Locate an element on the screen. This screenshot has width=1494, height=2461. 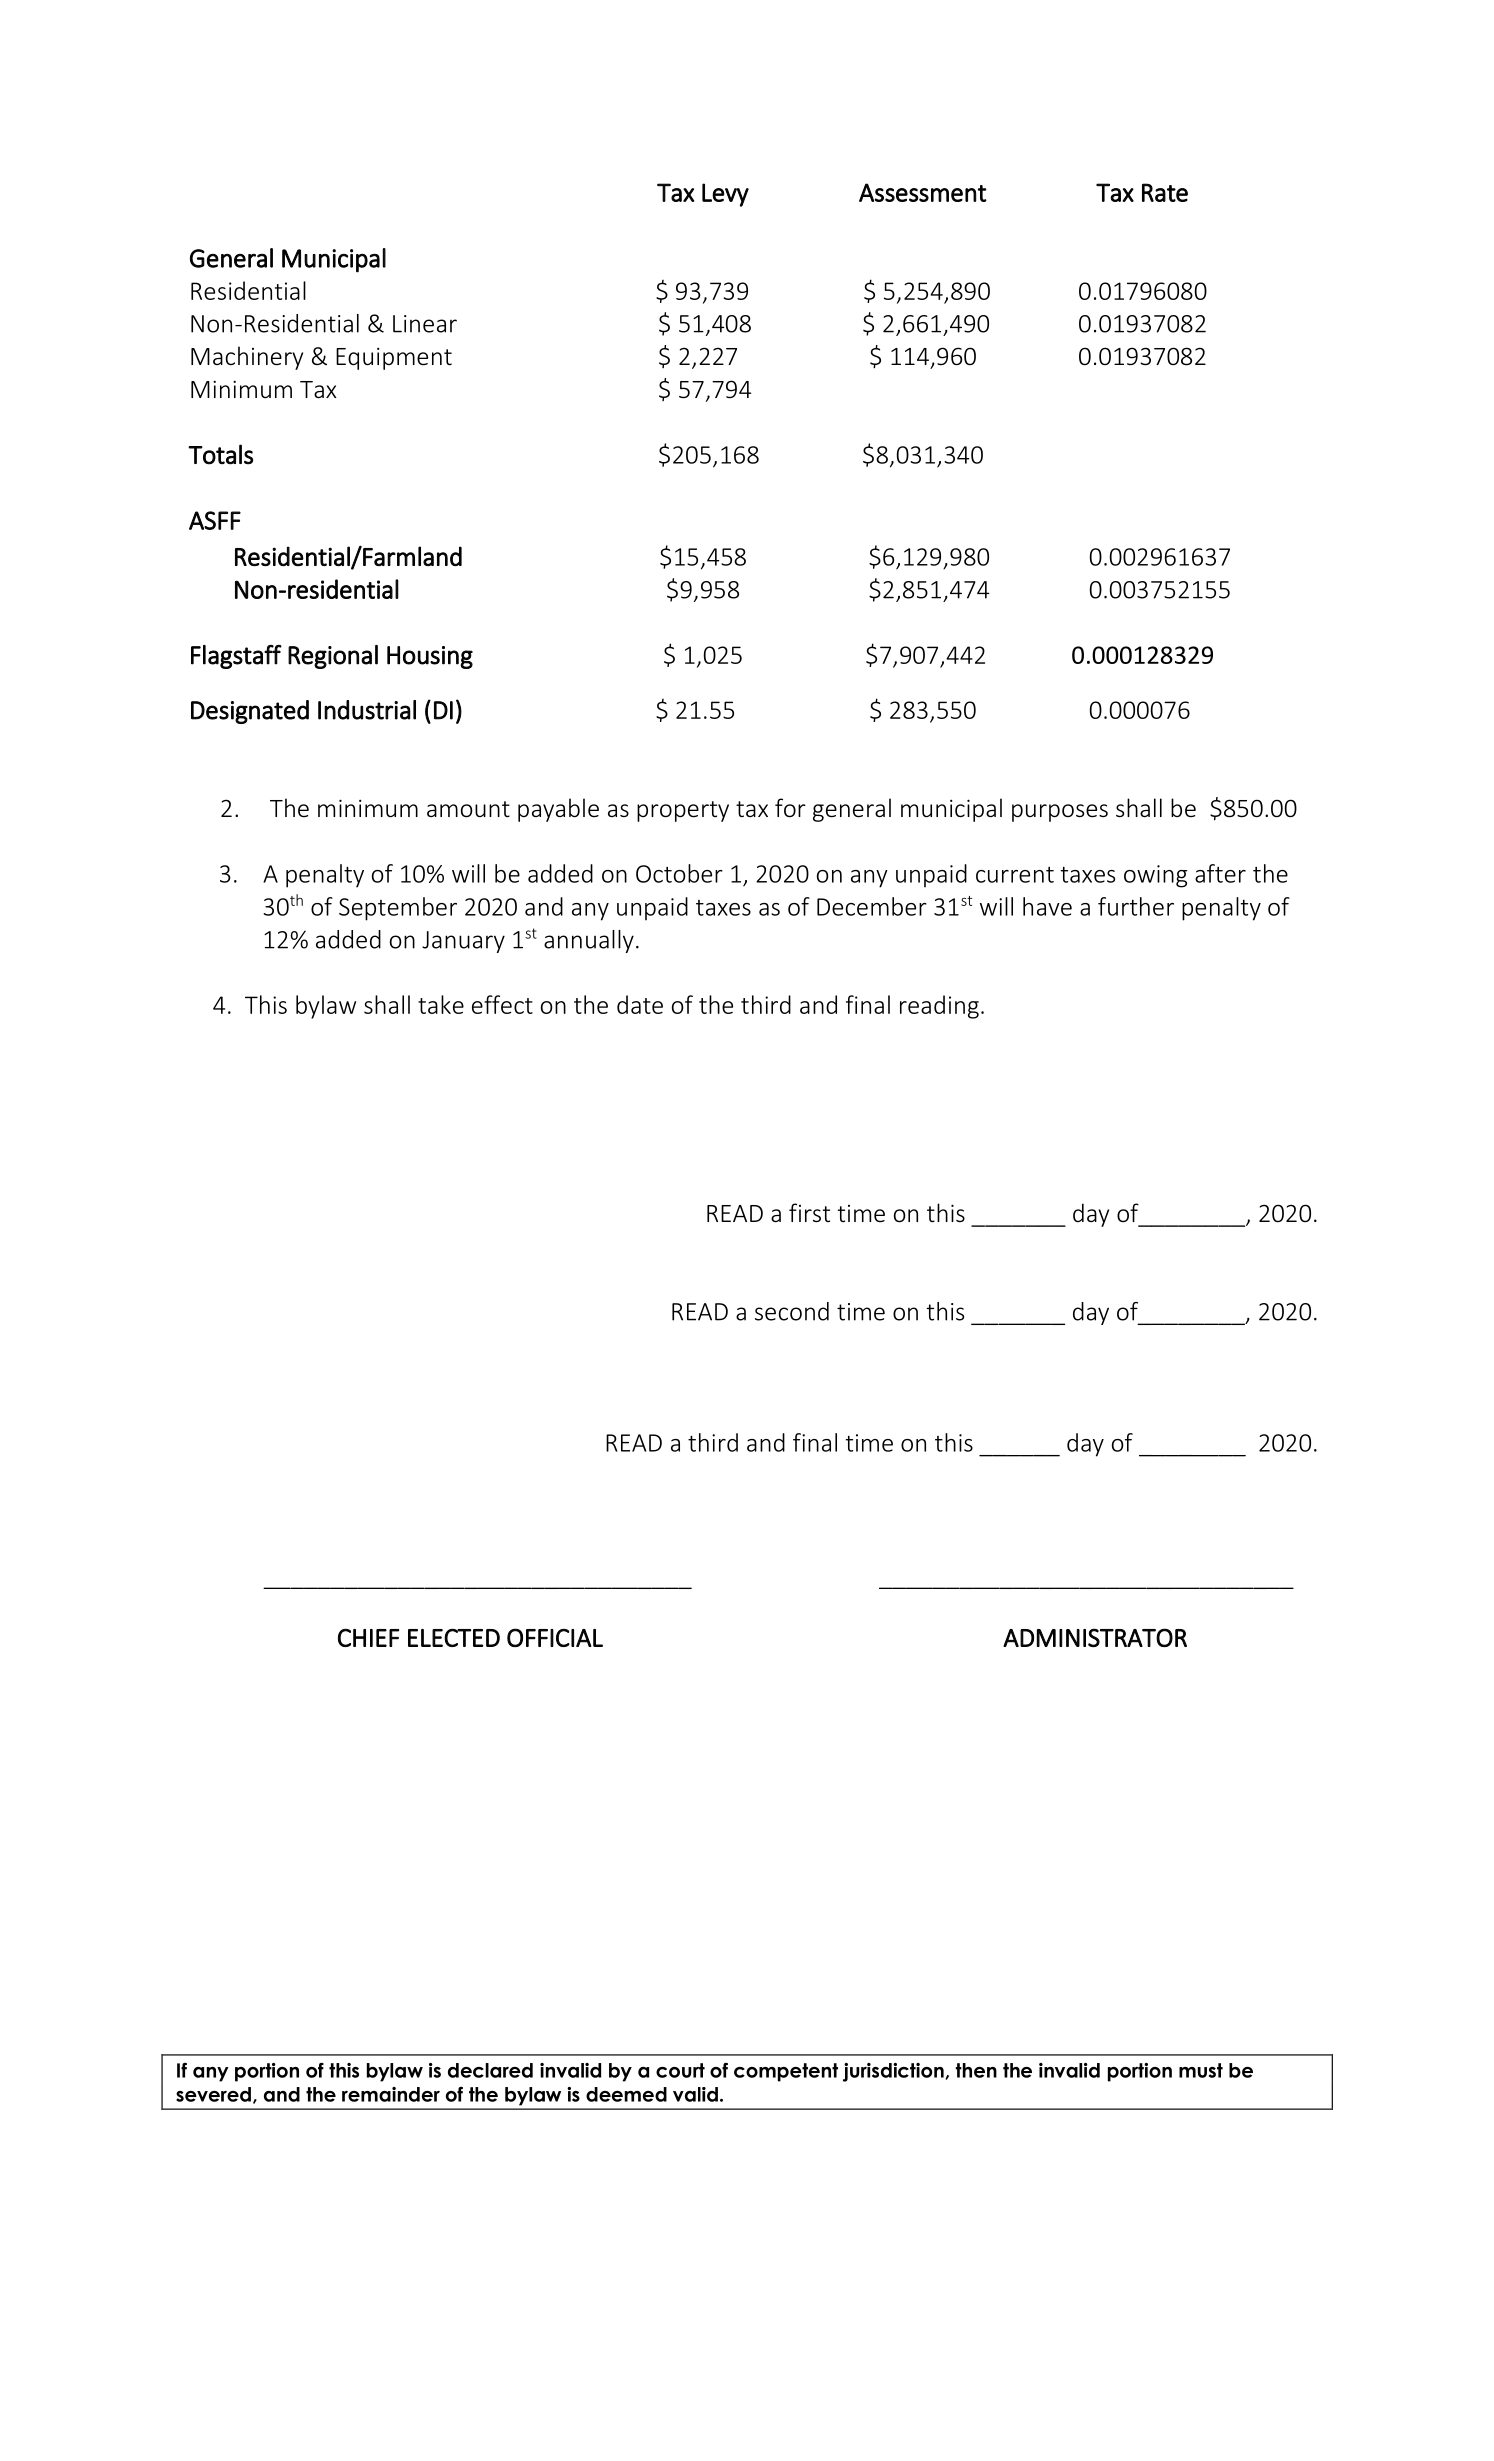
court is located at coordinates (680, 2070).
